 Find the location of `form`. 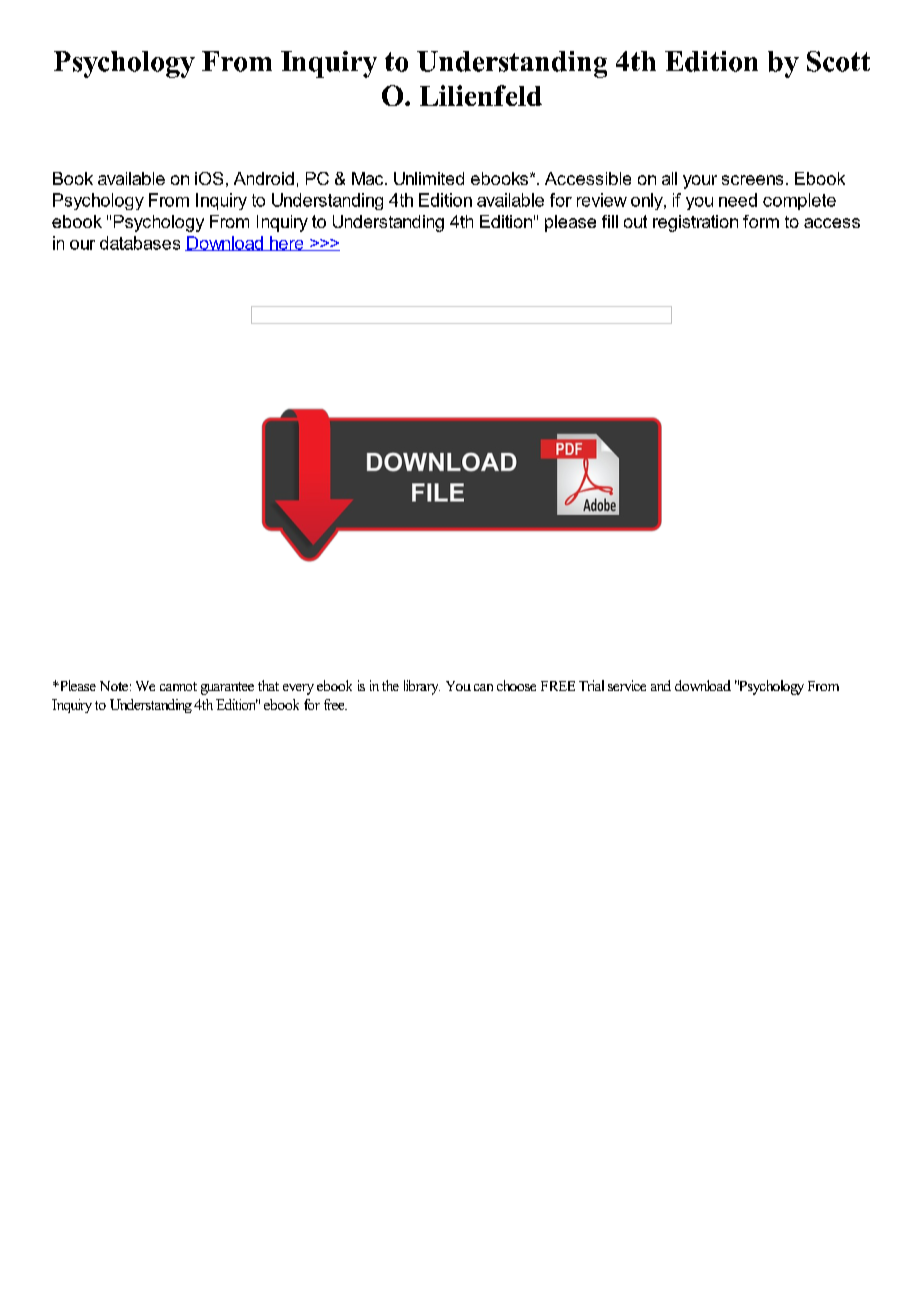

form is located at coordinates (761, 221).
